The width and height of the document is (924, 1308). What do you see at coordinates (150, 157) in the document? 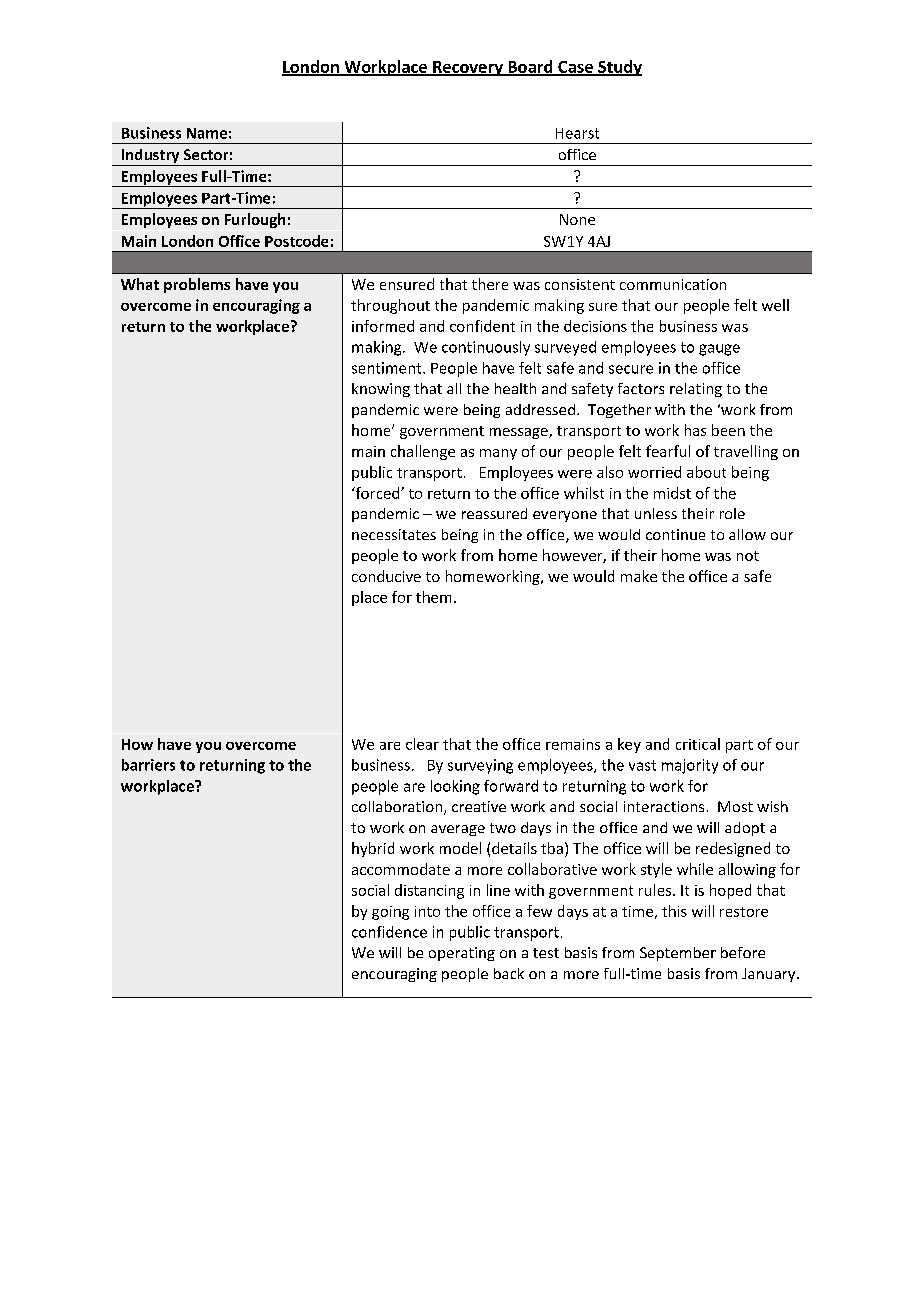
I see `Industry` at bounding box center [150, 157].
